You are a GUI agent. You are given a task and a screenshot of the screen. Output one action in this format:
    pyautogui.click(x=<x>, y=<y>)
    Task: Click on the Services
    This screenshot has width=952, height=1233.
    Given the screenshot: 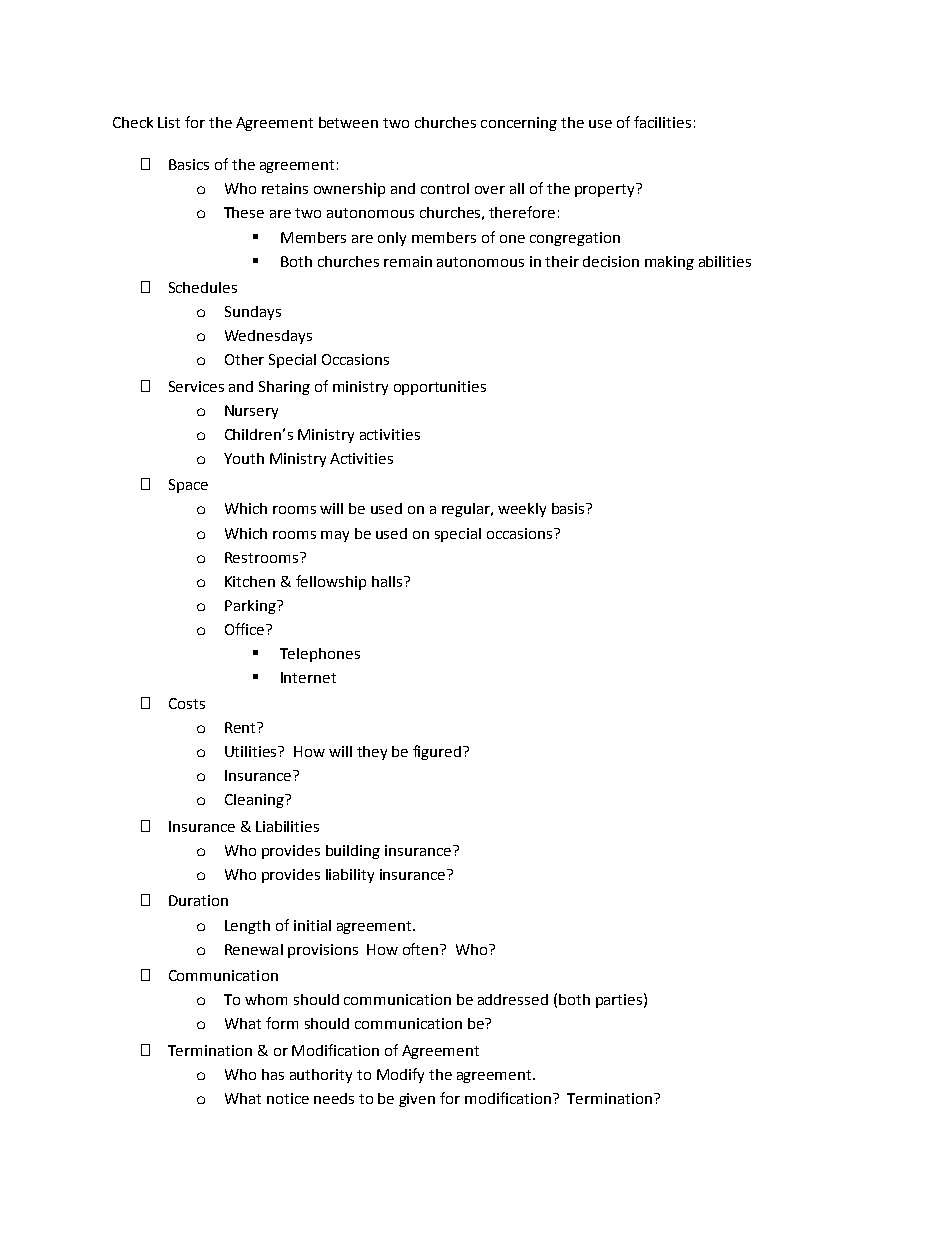 What is the action you would take?
    pyautogui.click(x=196, y=386)
